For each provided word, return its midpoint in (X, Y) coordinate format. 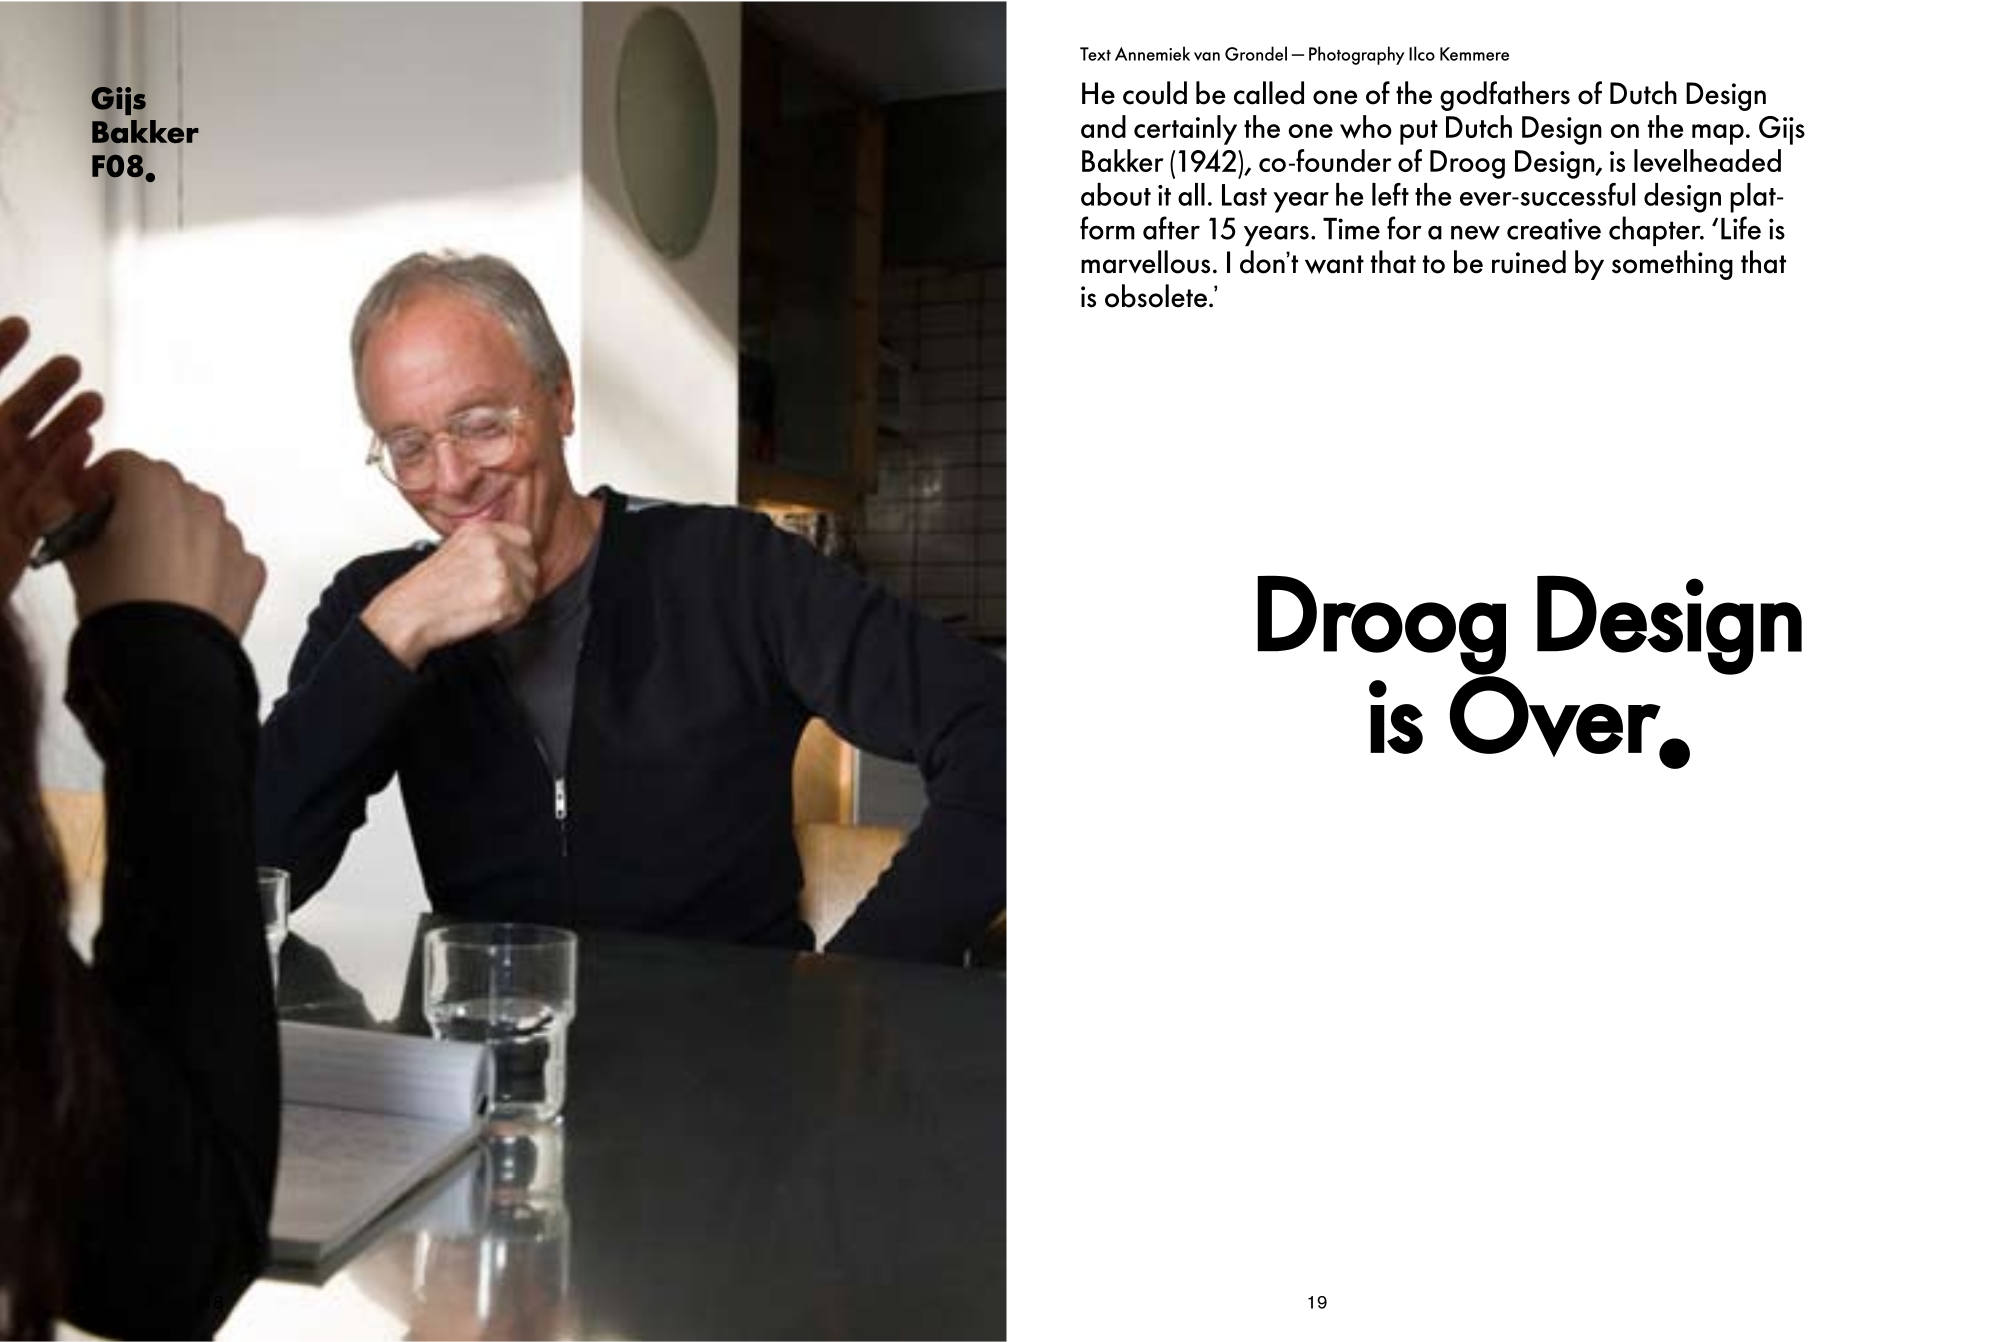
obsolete (1156, 296)
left (1390, 194)
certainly (1185, 130)
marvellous (1145, 262)
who (1366, 127)
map (1718, 134)
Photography (1357, 55)
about (1116, 194)
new (1475, 232)
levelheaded (1707, 160)
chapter (1656, 231)
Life (1741, 228)
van (1207, 56)
